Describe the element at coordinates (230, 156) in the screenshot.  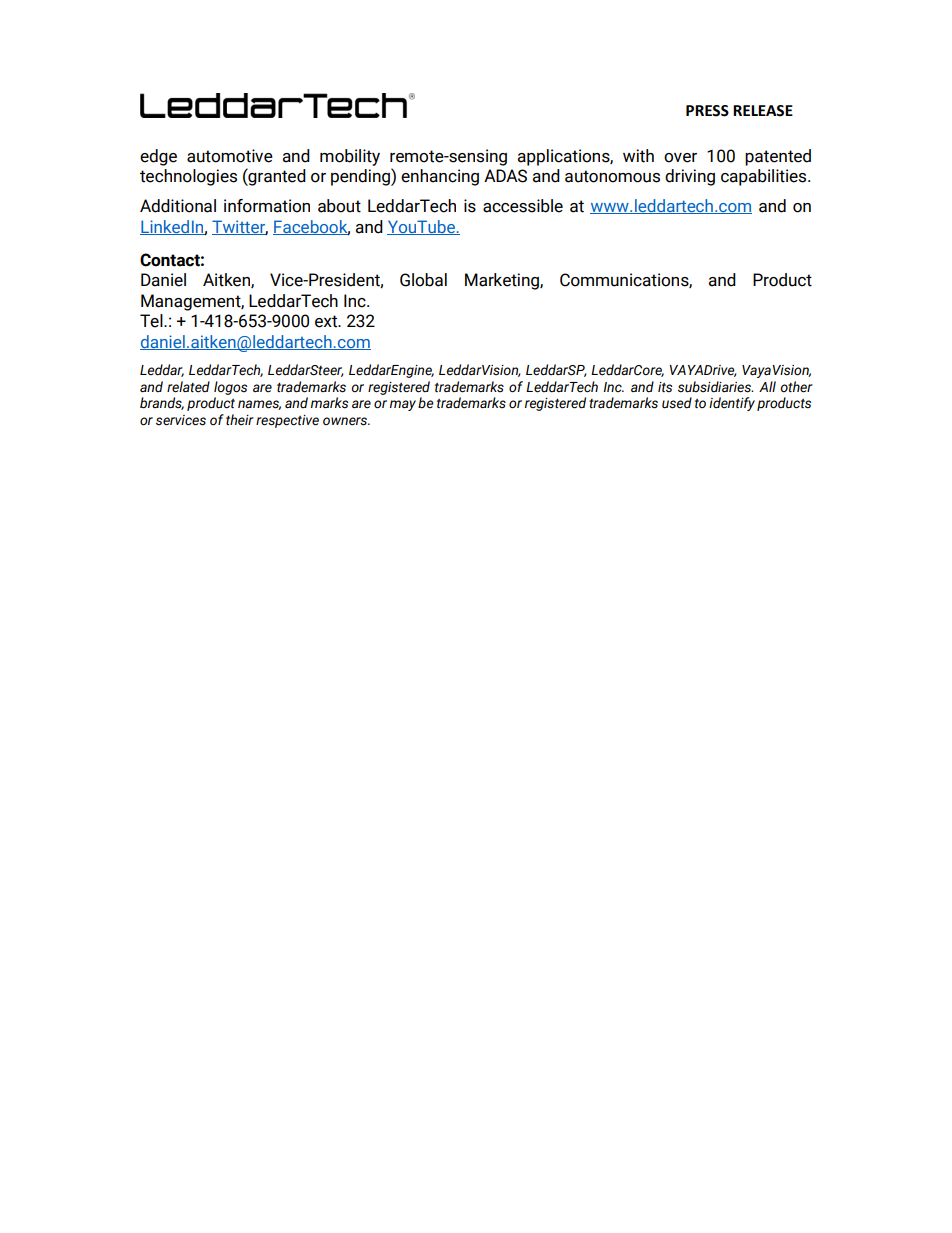
I see `automotive` at that location.
